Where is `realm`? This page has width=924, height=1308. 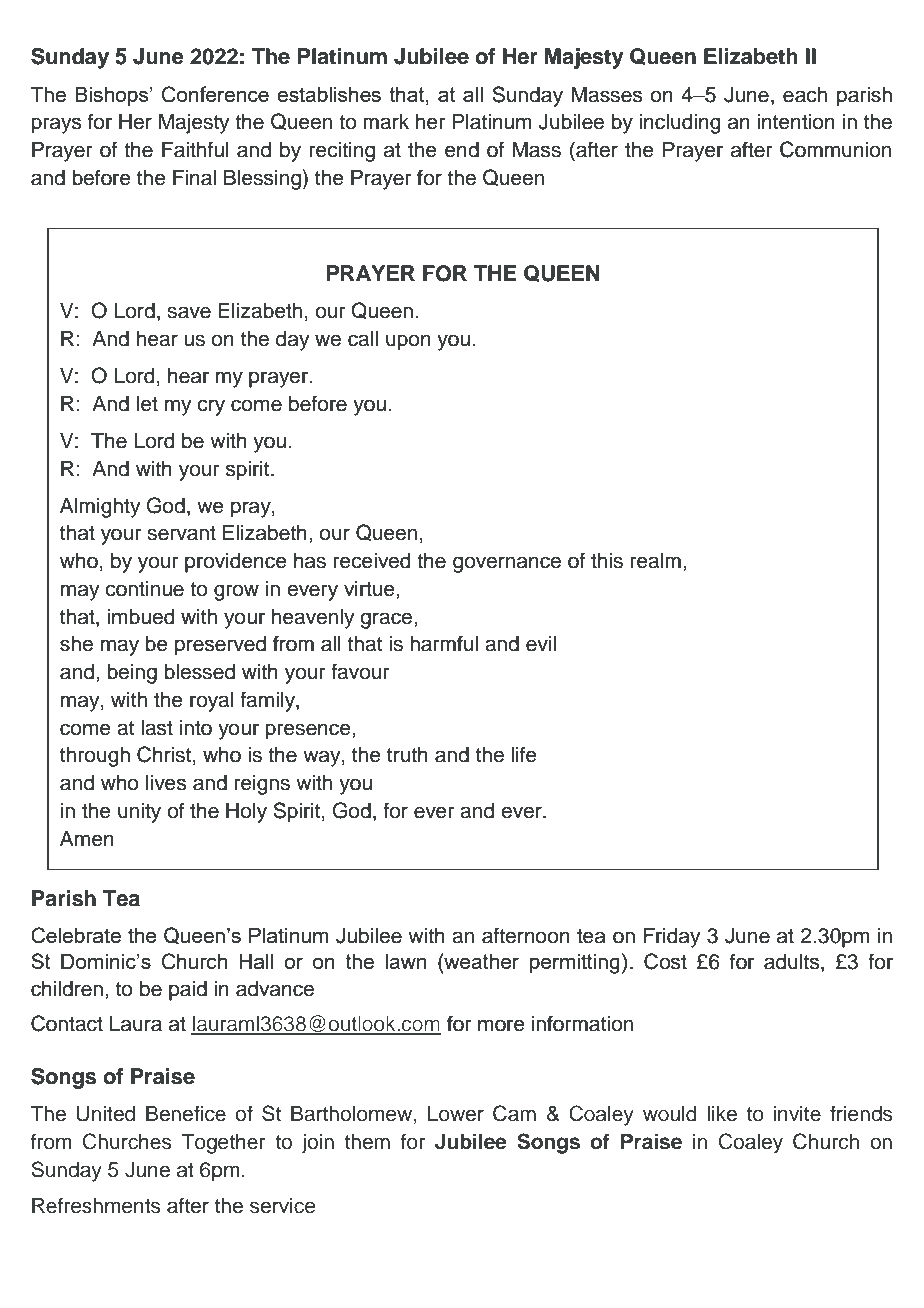
realm is located at coordinates (656, 561).
